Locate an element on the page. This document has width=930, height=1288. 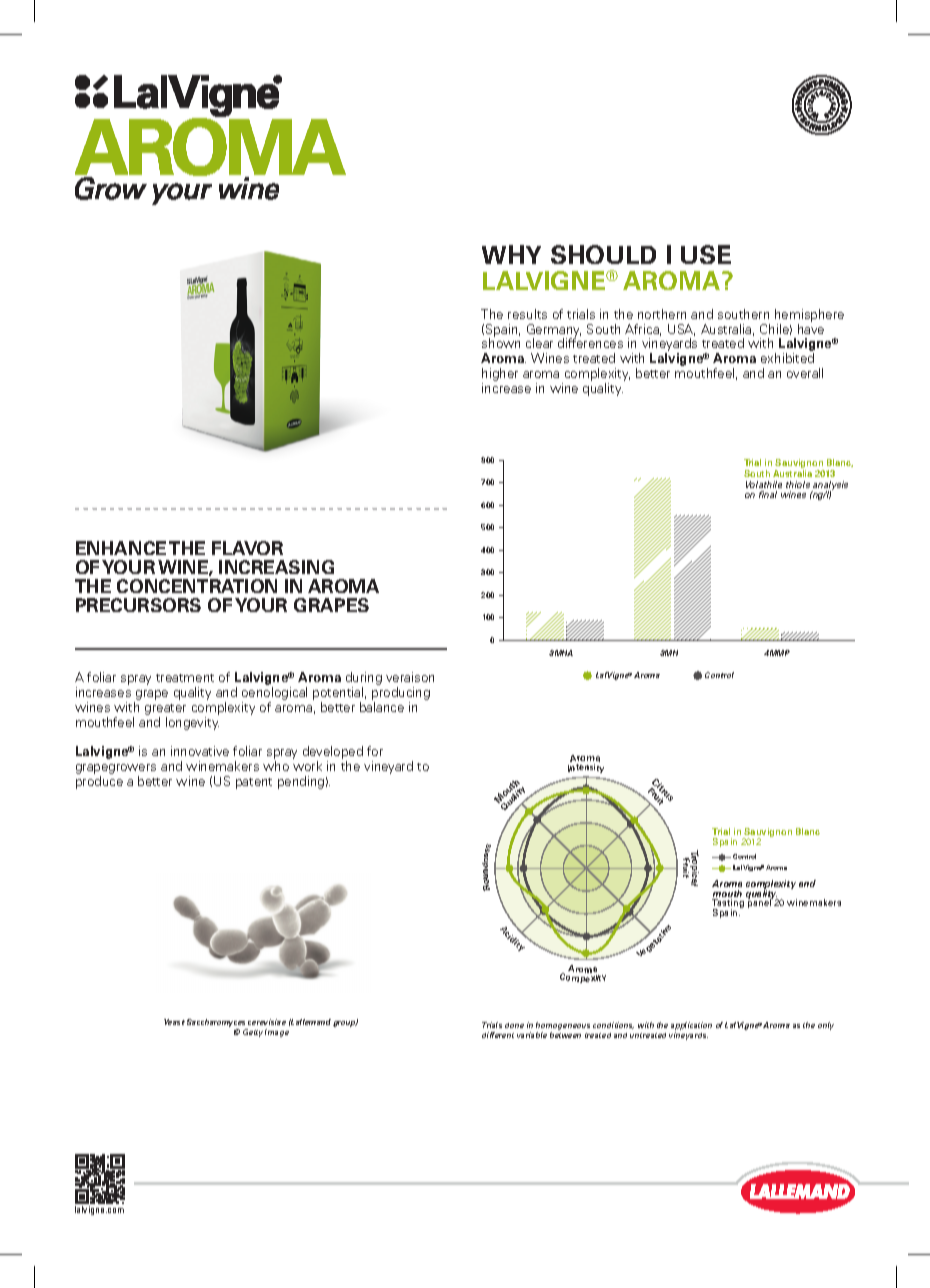
results is located at coordinates (527, 314).
